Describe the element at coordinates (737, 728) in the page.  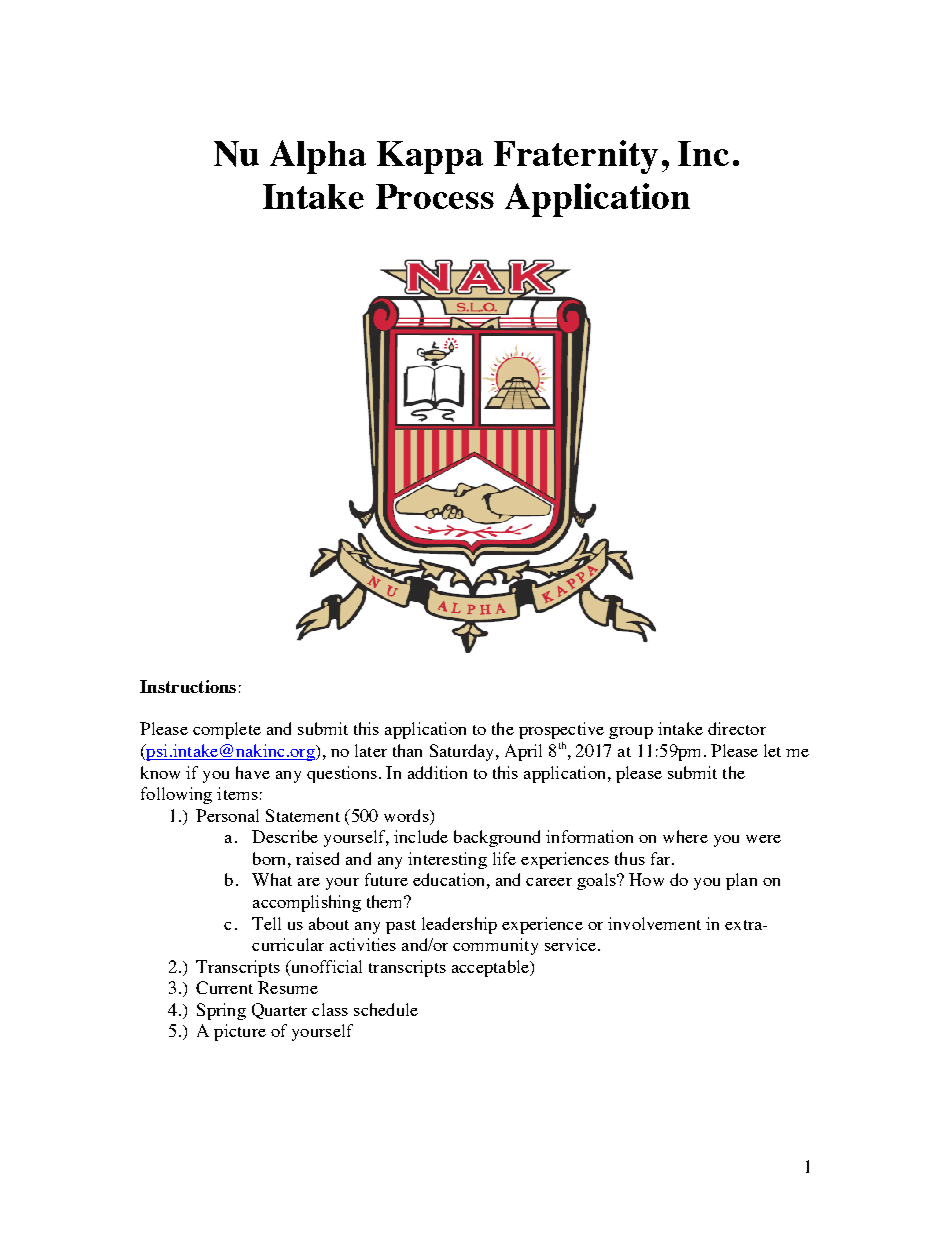
I see `director` at that location.
